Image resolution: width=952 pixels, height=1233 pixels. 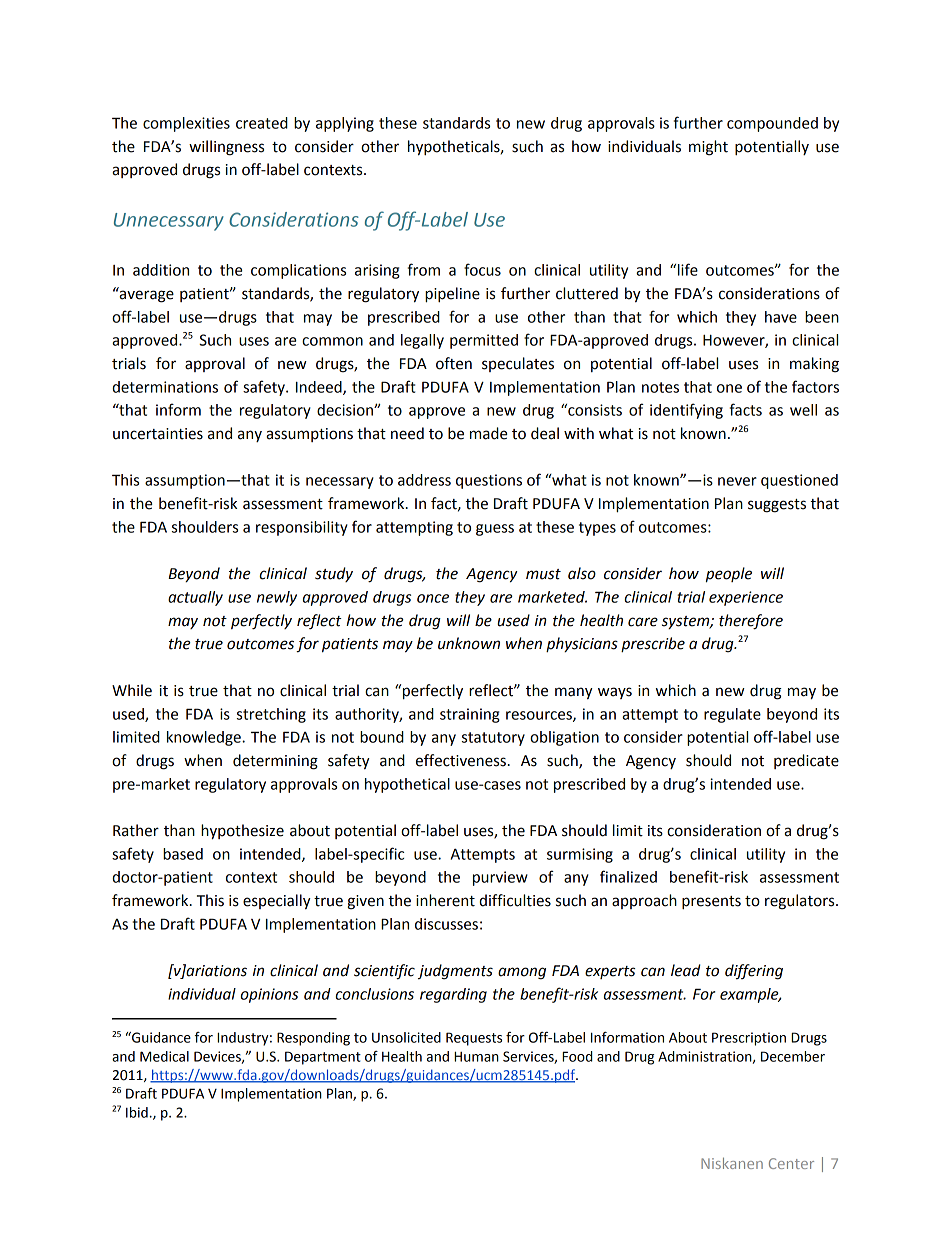 What do you see at coordinates (158, 434) in the screenshot?
I see `uncertainties` at bounding box center [158, 434].
